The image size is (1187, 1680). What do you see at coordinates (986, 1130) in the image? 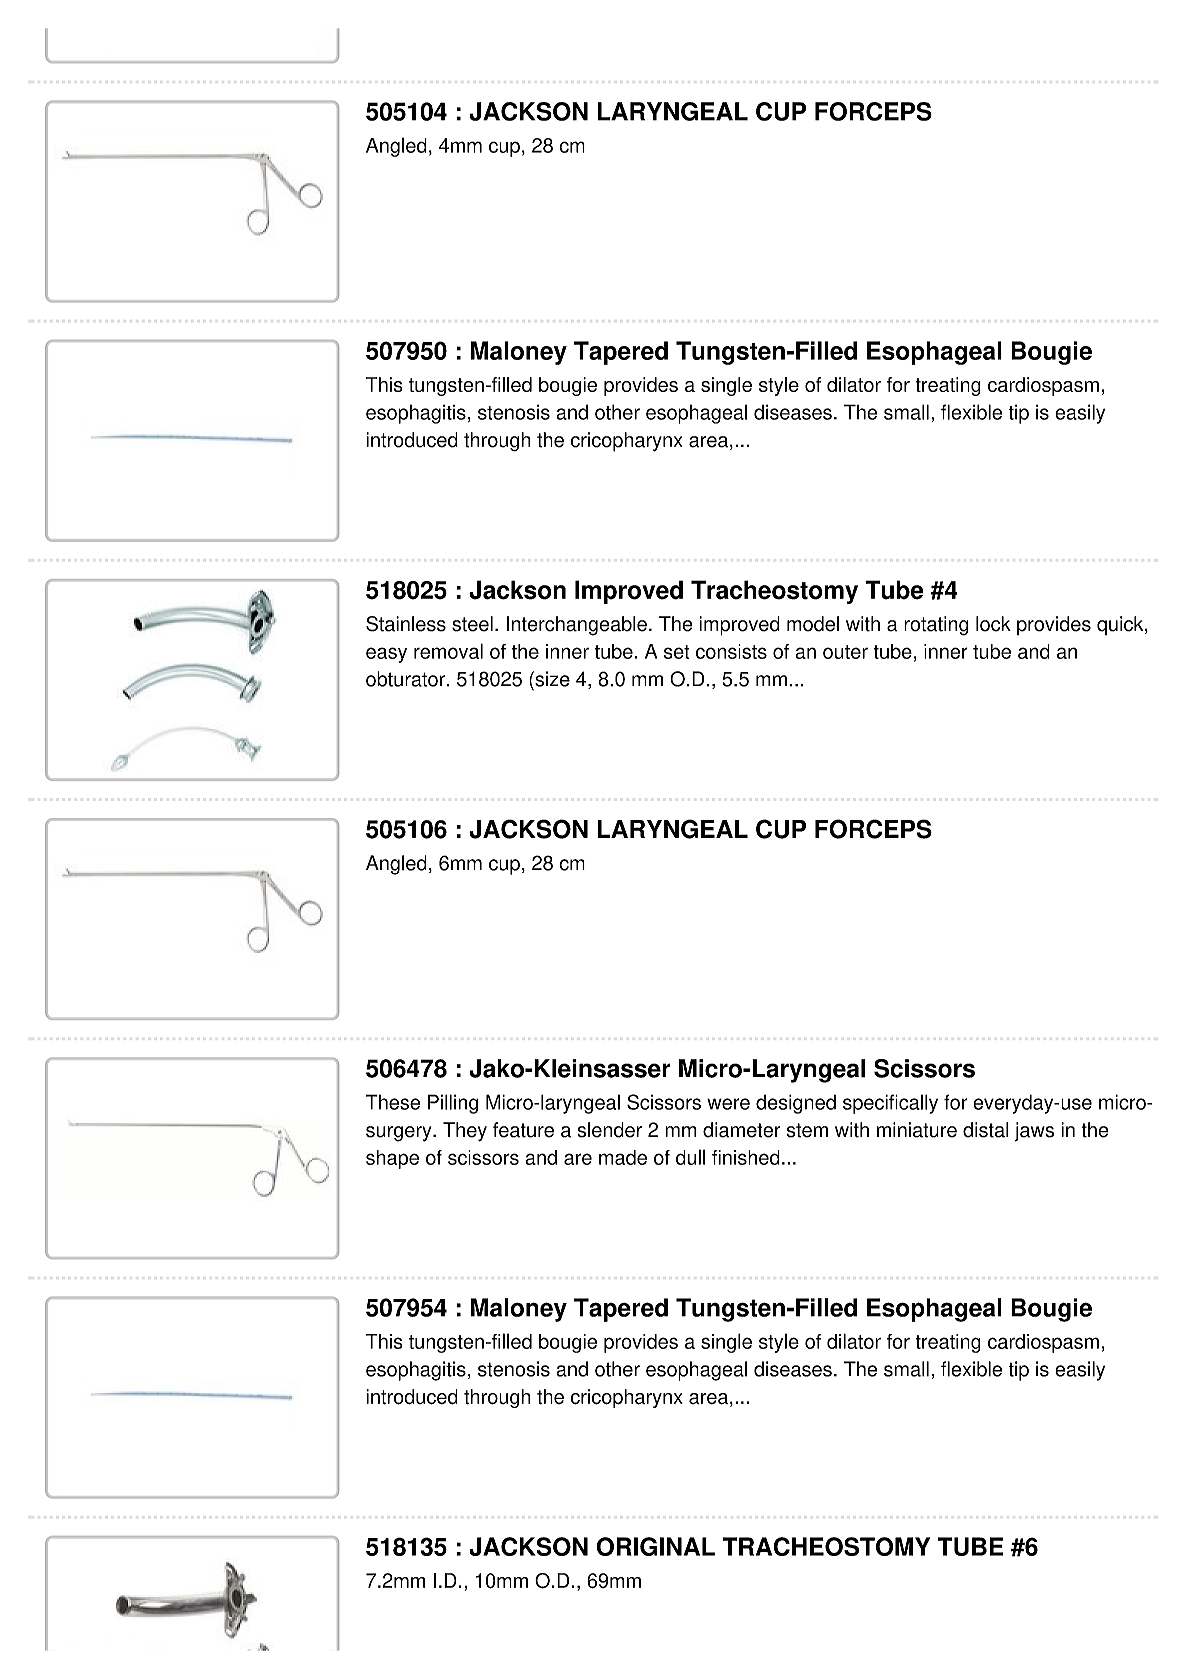
I see `distal` at bounding box center [986, 1130].
